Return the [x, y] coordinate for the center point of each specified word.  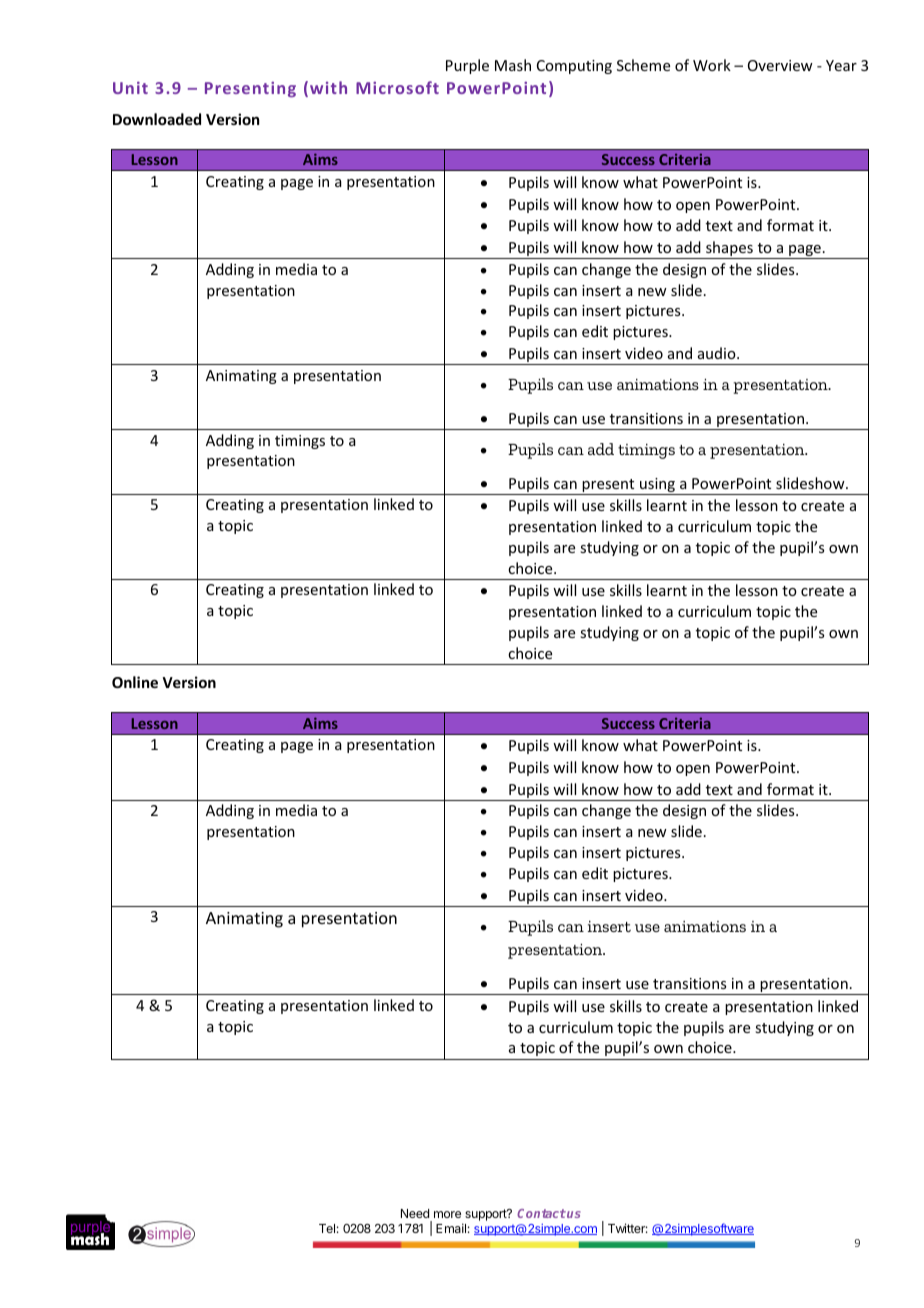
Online [135, 682]
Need [415, 1213]
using [657, 486]
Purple [467, 66]
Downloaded [157, 119]
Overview [780, 65]
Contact [541, 1213]
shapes [729, 250]
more [447, 1214]
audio [718, 353]
